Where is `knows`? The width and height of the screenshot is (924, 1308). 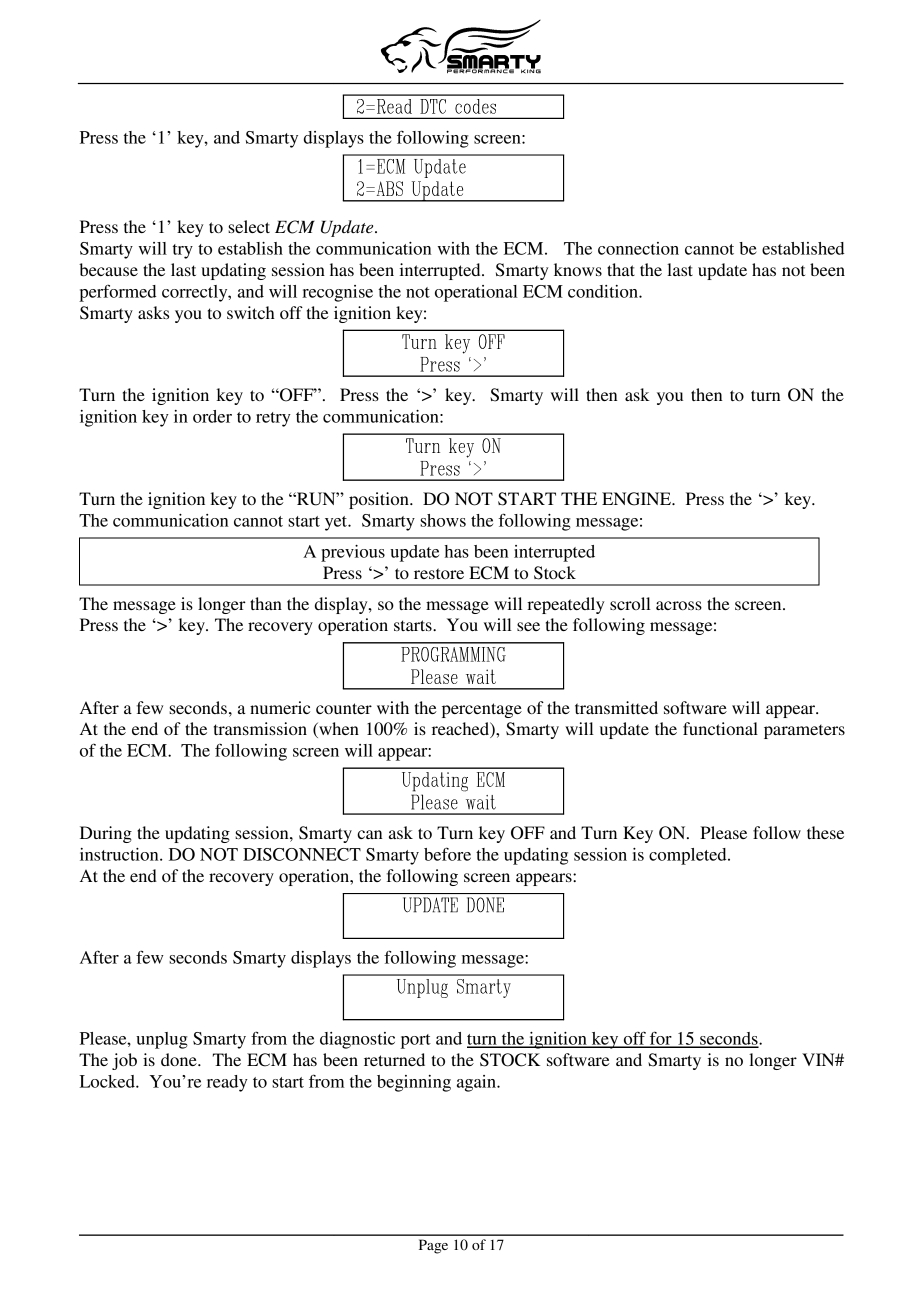 knows is located at coordinates (578, 269).
